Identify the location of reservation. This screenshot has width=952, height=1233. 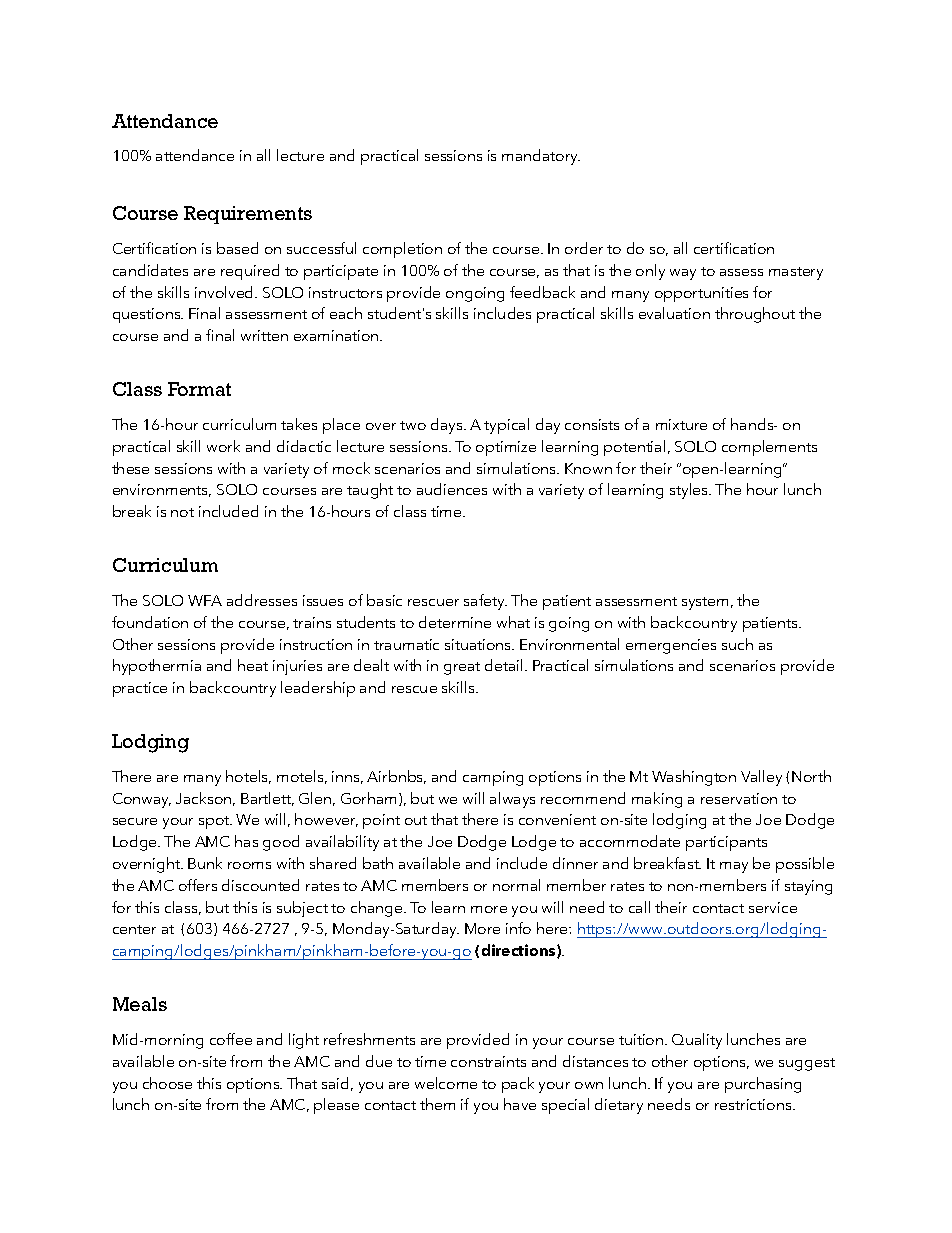
(739, 798).
